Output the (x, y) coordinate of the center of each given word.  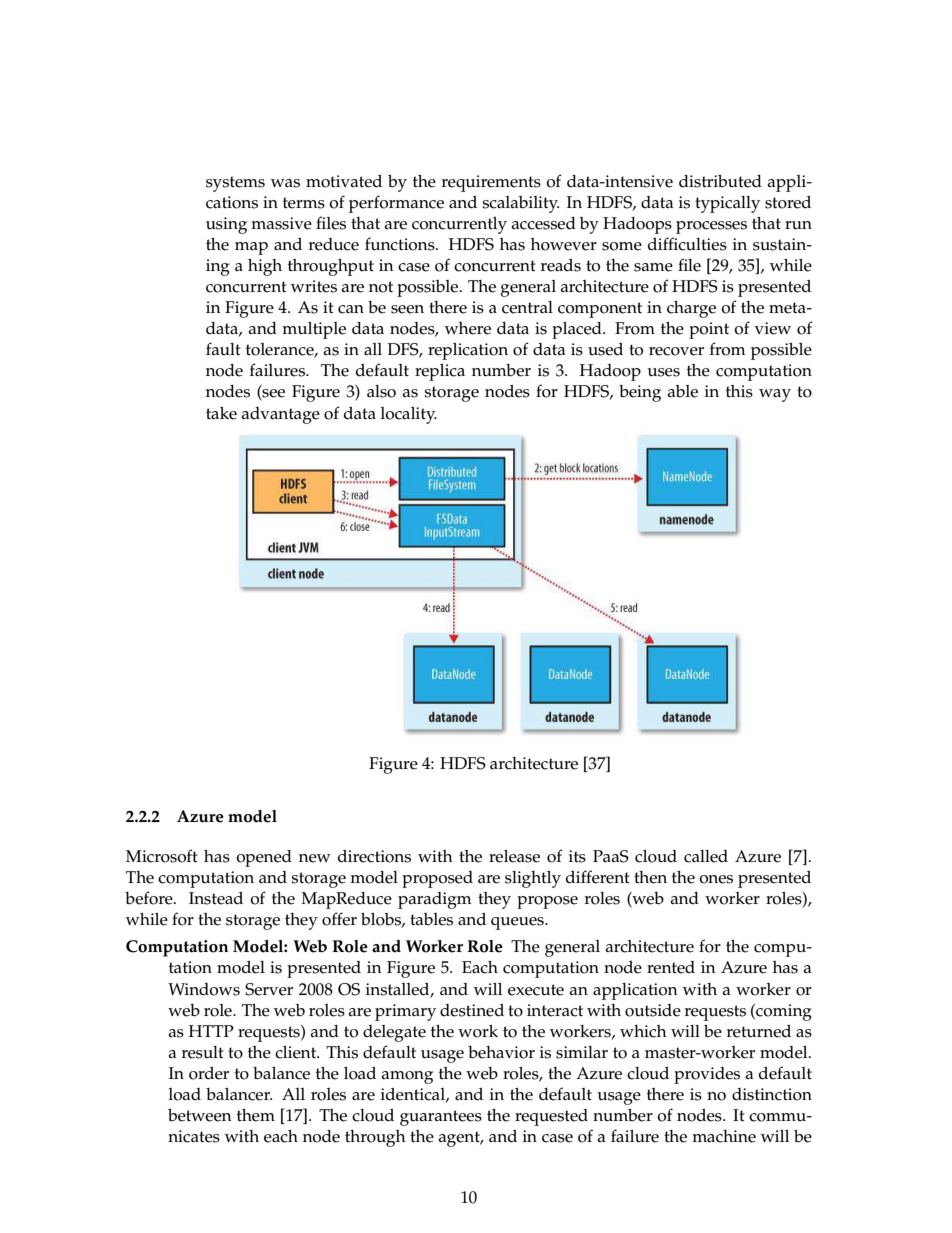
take (221, 413)
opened (264, 858)
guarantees (441, 1118)
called (706, 856)
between (200, 1115)
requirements (491, 183)
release (514, 856)
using (226, 225)
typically (727, 204)
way (775, 395)
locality (409, 415)
